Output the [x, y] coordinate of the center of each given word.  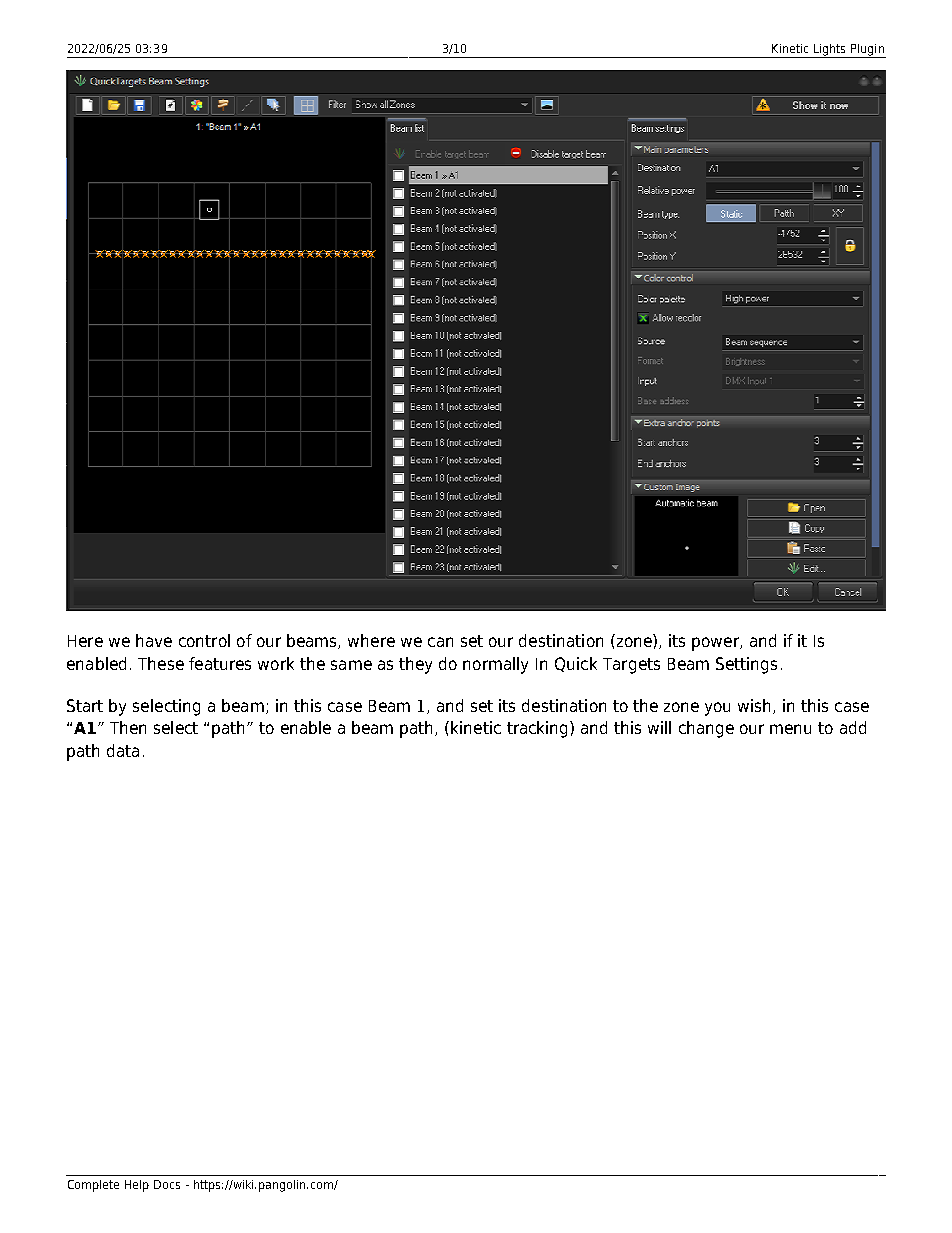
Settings [746, 665]
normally [495, 665]
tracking [539, 729]
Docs [167, 1184]
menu [790, 729]
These [161, 663]
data [123, 750]
